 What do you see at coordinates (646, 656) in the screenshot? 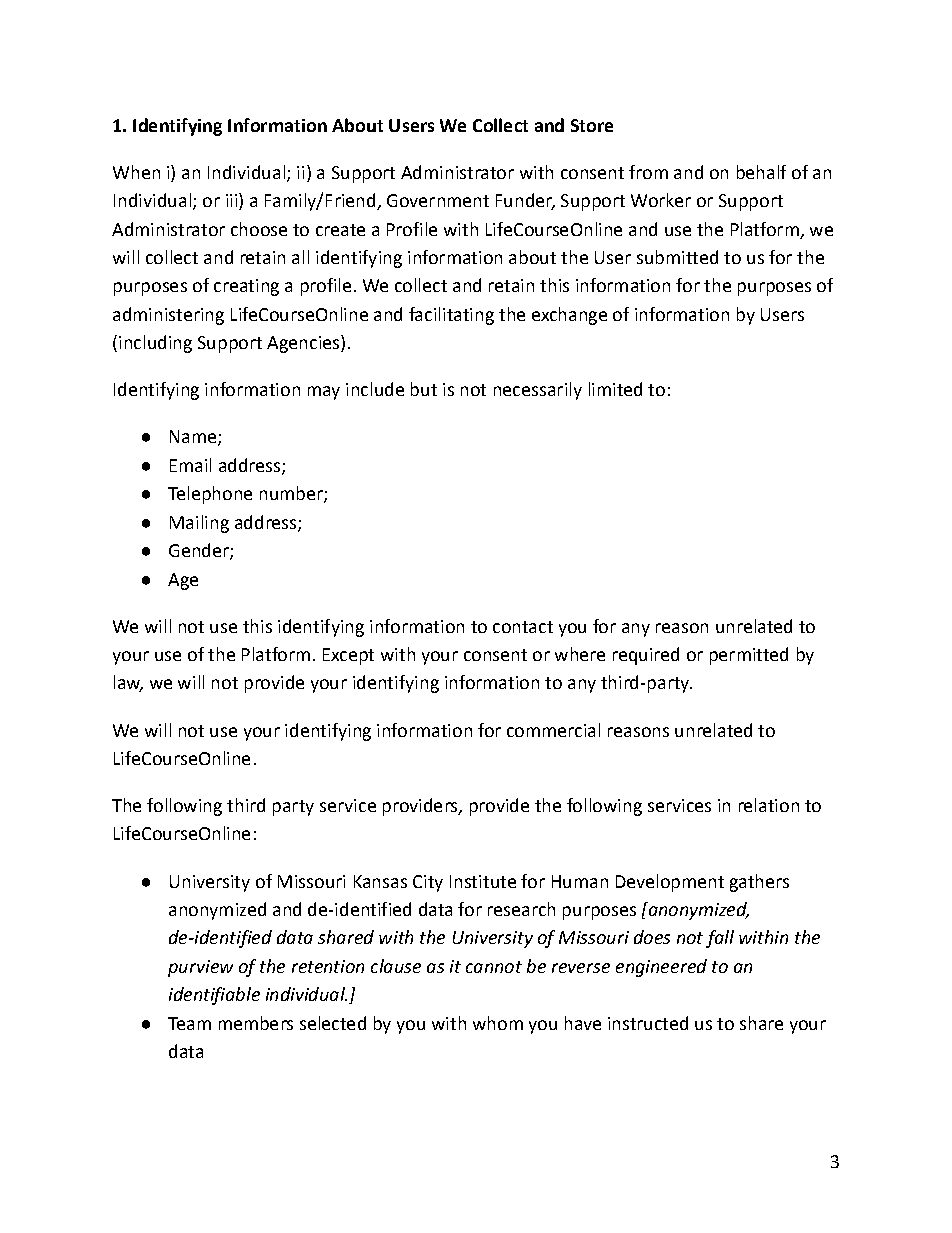
I see `required` at bounding box center [646, 656].
